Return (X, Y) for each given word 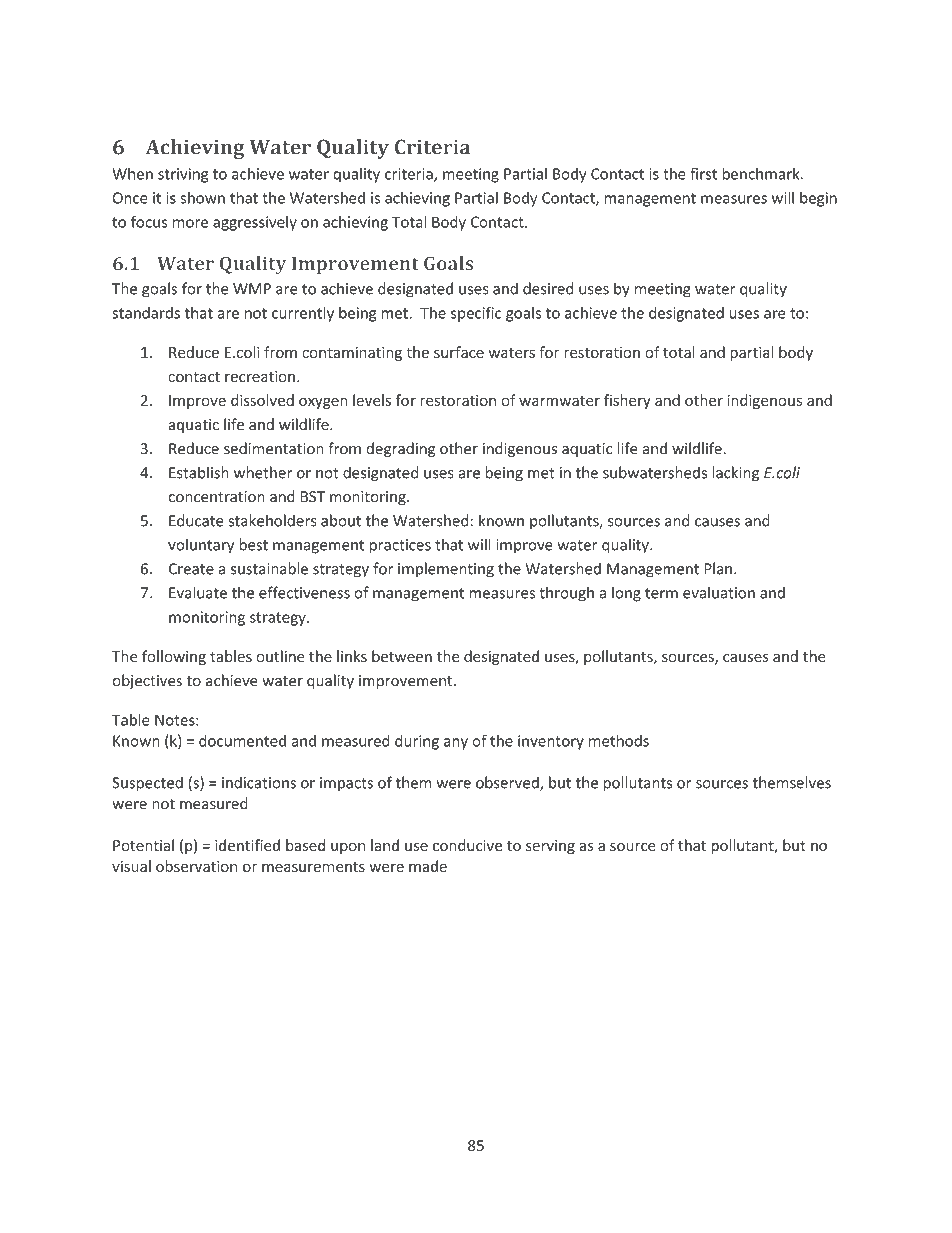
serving (550, 847)
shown (202, 197)
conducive (467, 845)
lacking (735, 474)
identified (247, 845)
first (703, 173)
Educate (196, 520)
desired (548, 288)
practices (400, 546)
